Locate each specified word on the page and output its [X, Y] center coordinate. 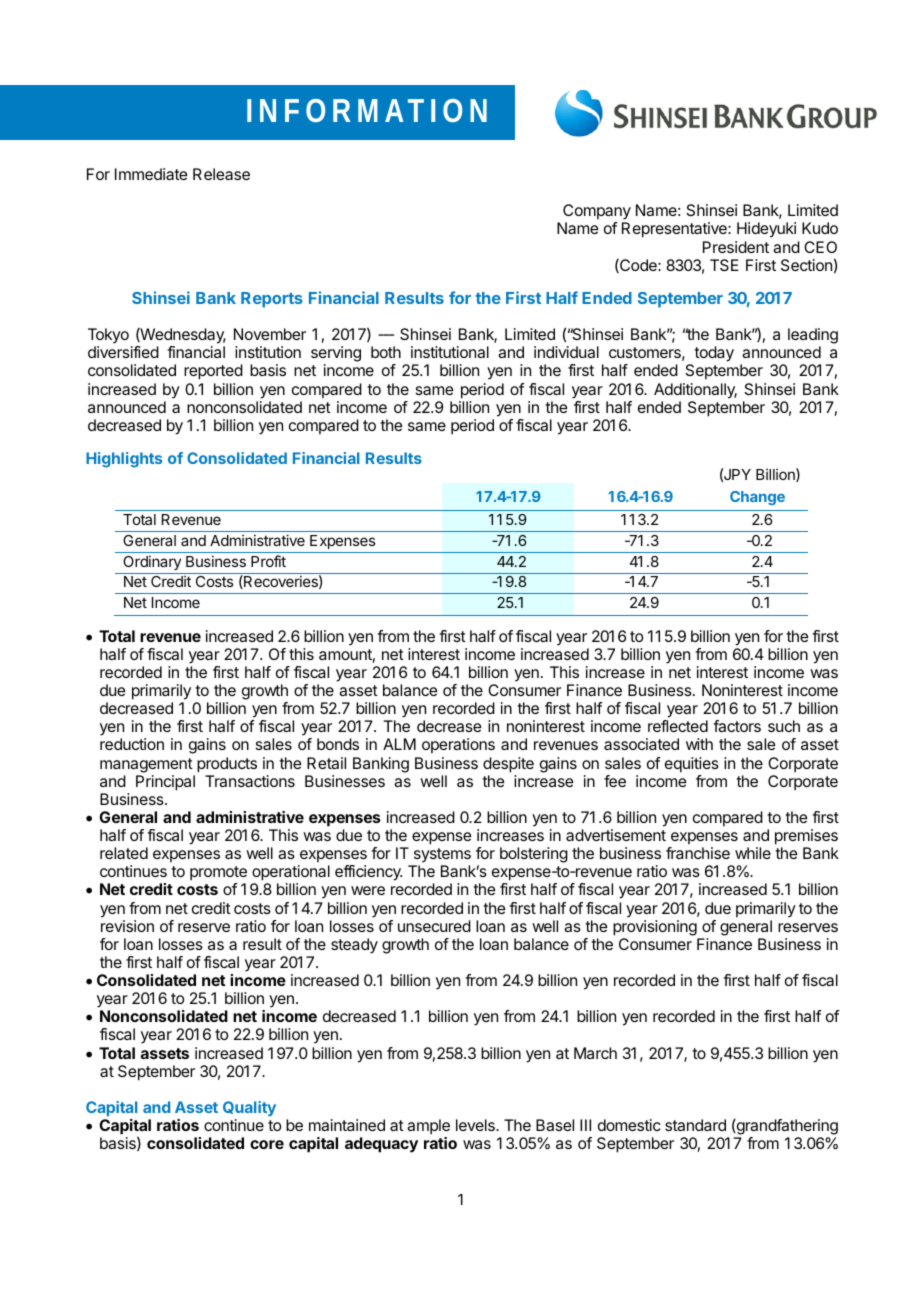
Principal [165, 783]
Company [597, 213]
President [736, 247]
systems [442, 855]
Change [757, 498]
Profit [268, 561]
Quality [249, 1108]
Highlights [124, 460]
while [753, 853]
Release [221, 174]
